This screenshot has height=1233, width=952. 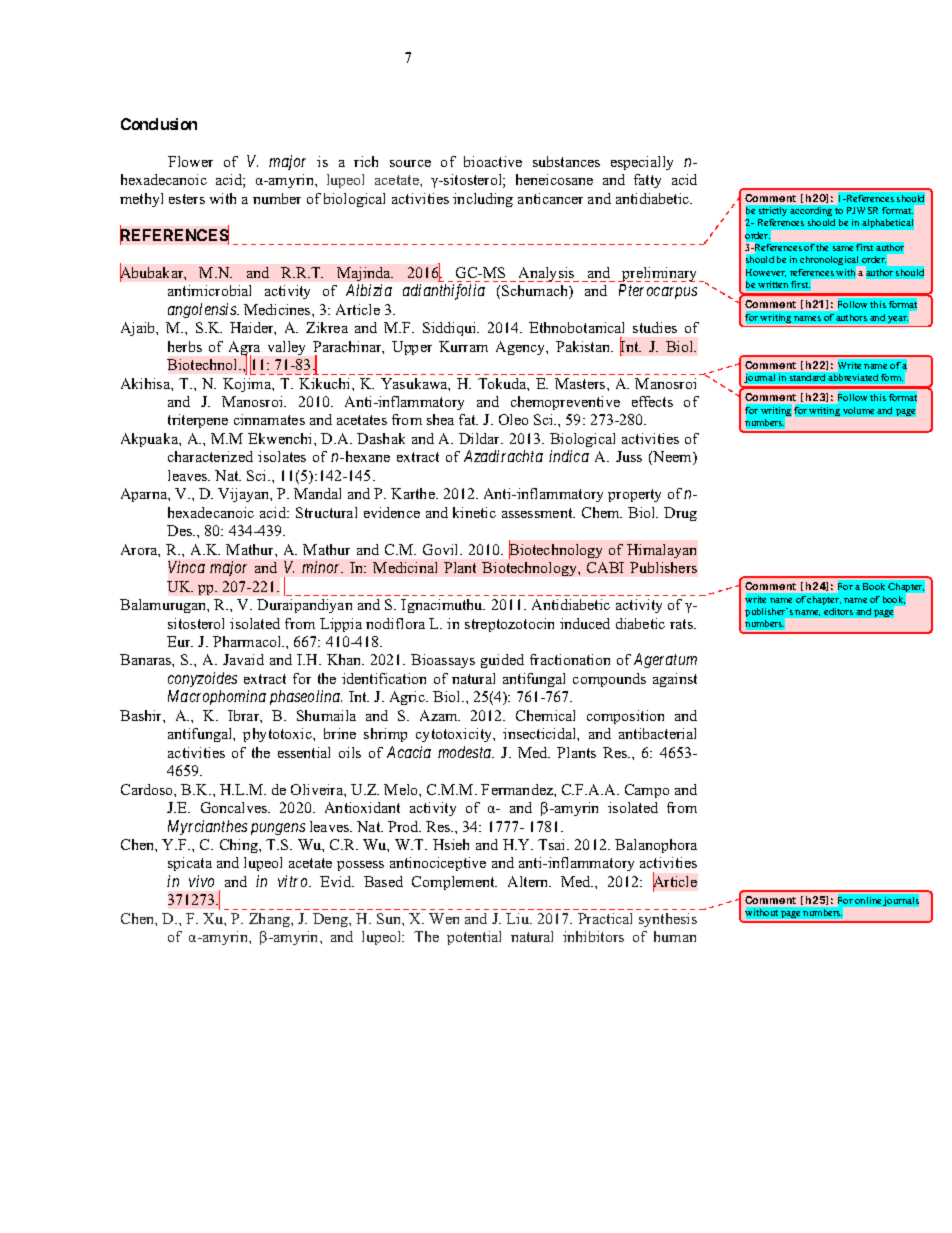 What do you see at coordinates (270, 920) in the screenshot?
I see `Zhang` at bounding box center [270, 920].
